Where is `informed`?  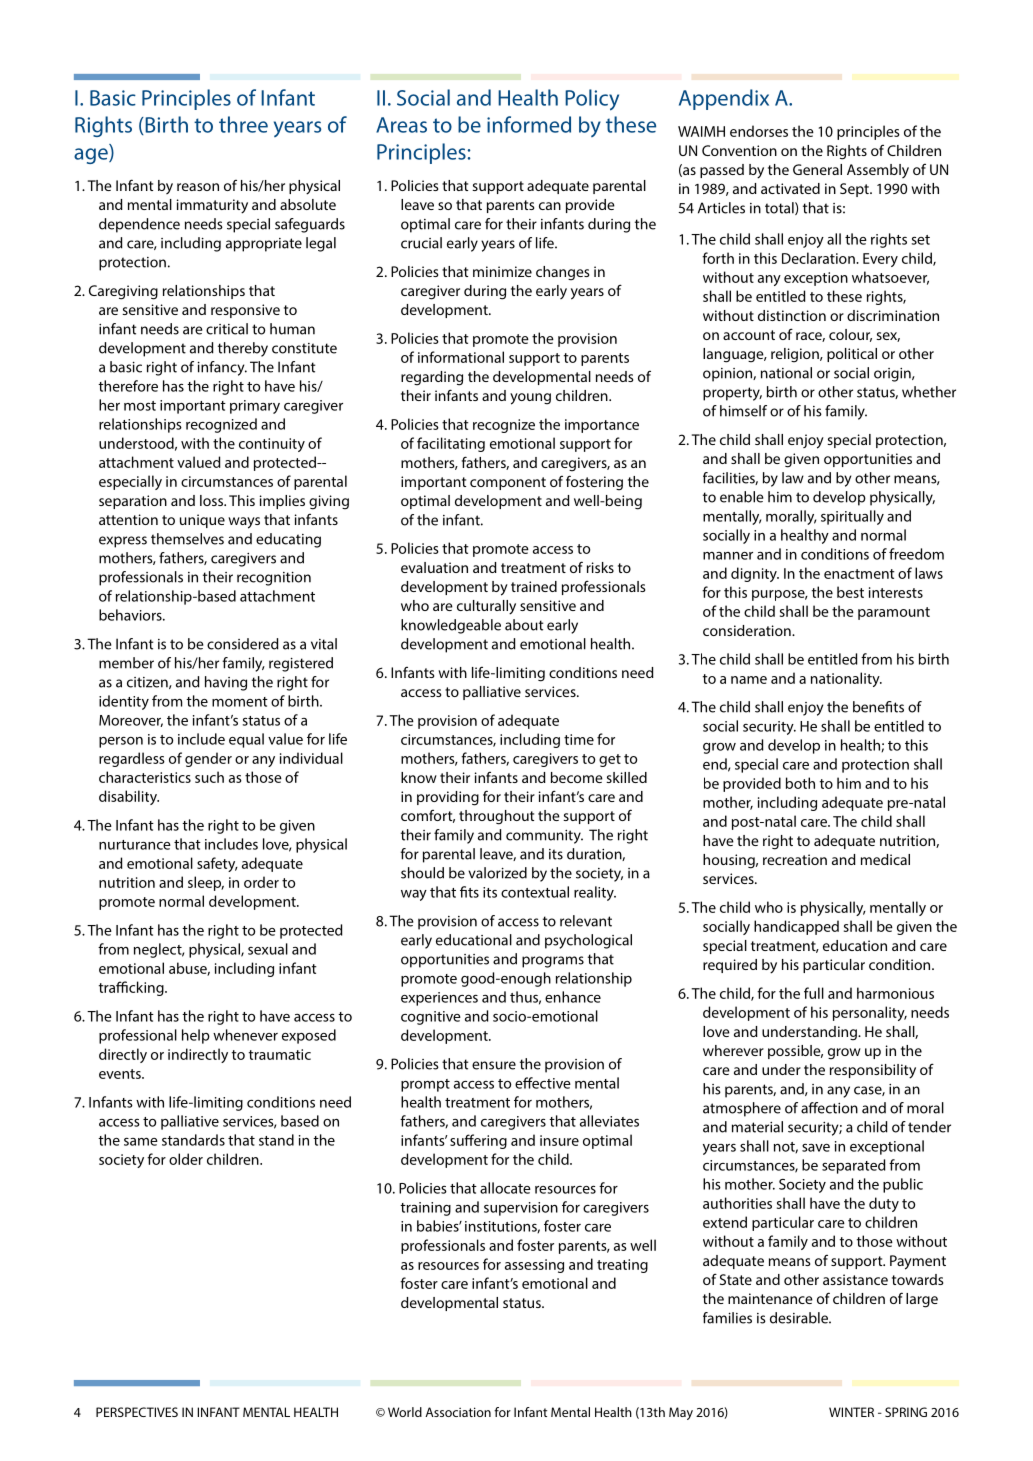
informed is located at coordinates (529, 124).
